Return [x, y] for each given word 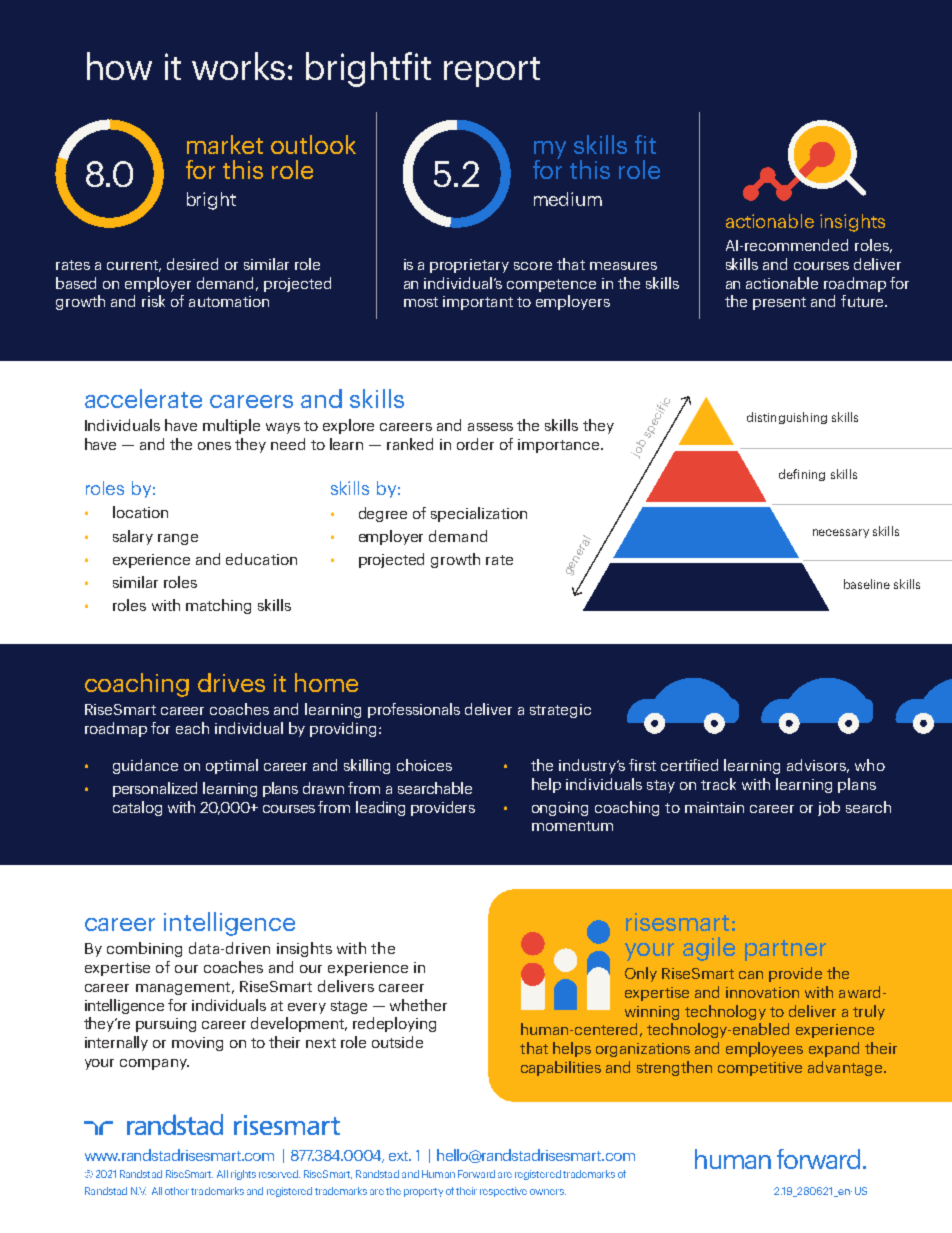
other [177, 1191]
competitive [760, 1069]
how [119, 66]
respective [503, 1192]
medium [568, 199]
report [492, 72]
